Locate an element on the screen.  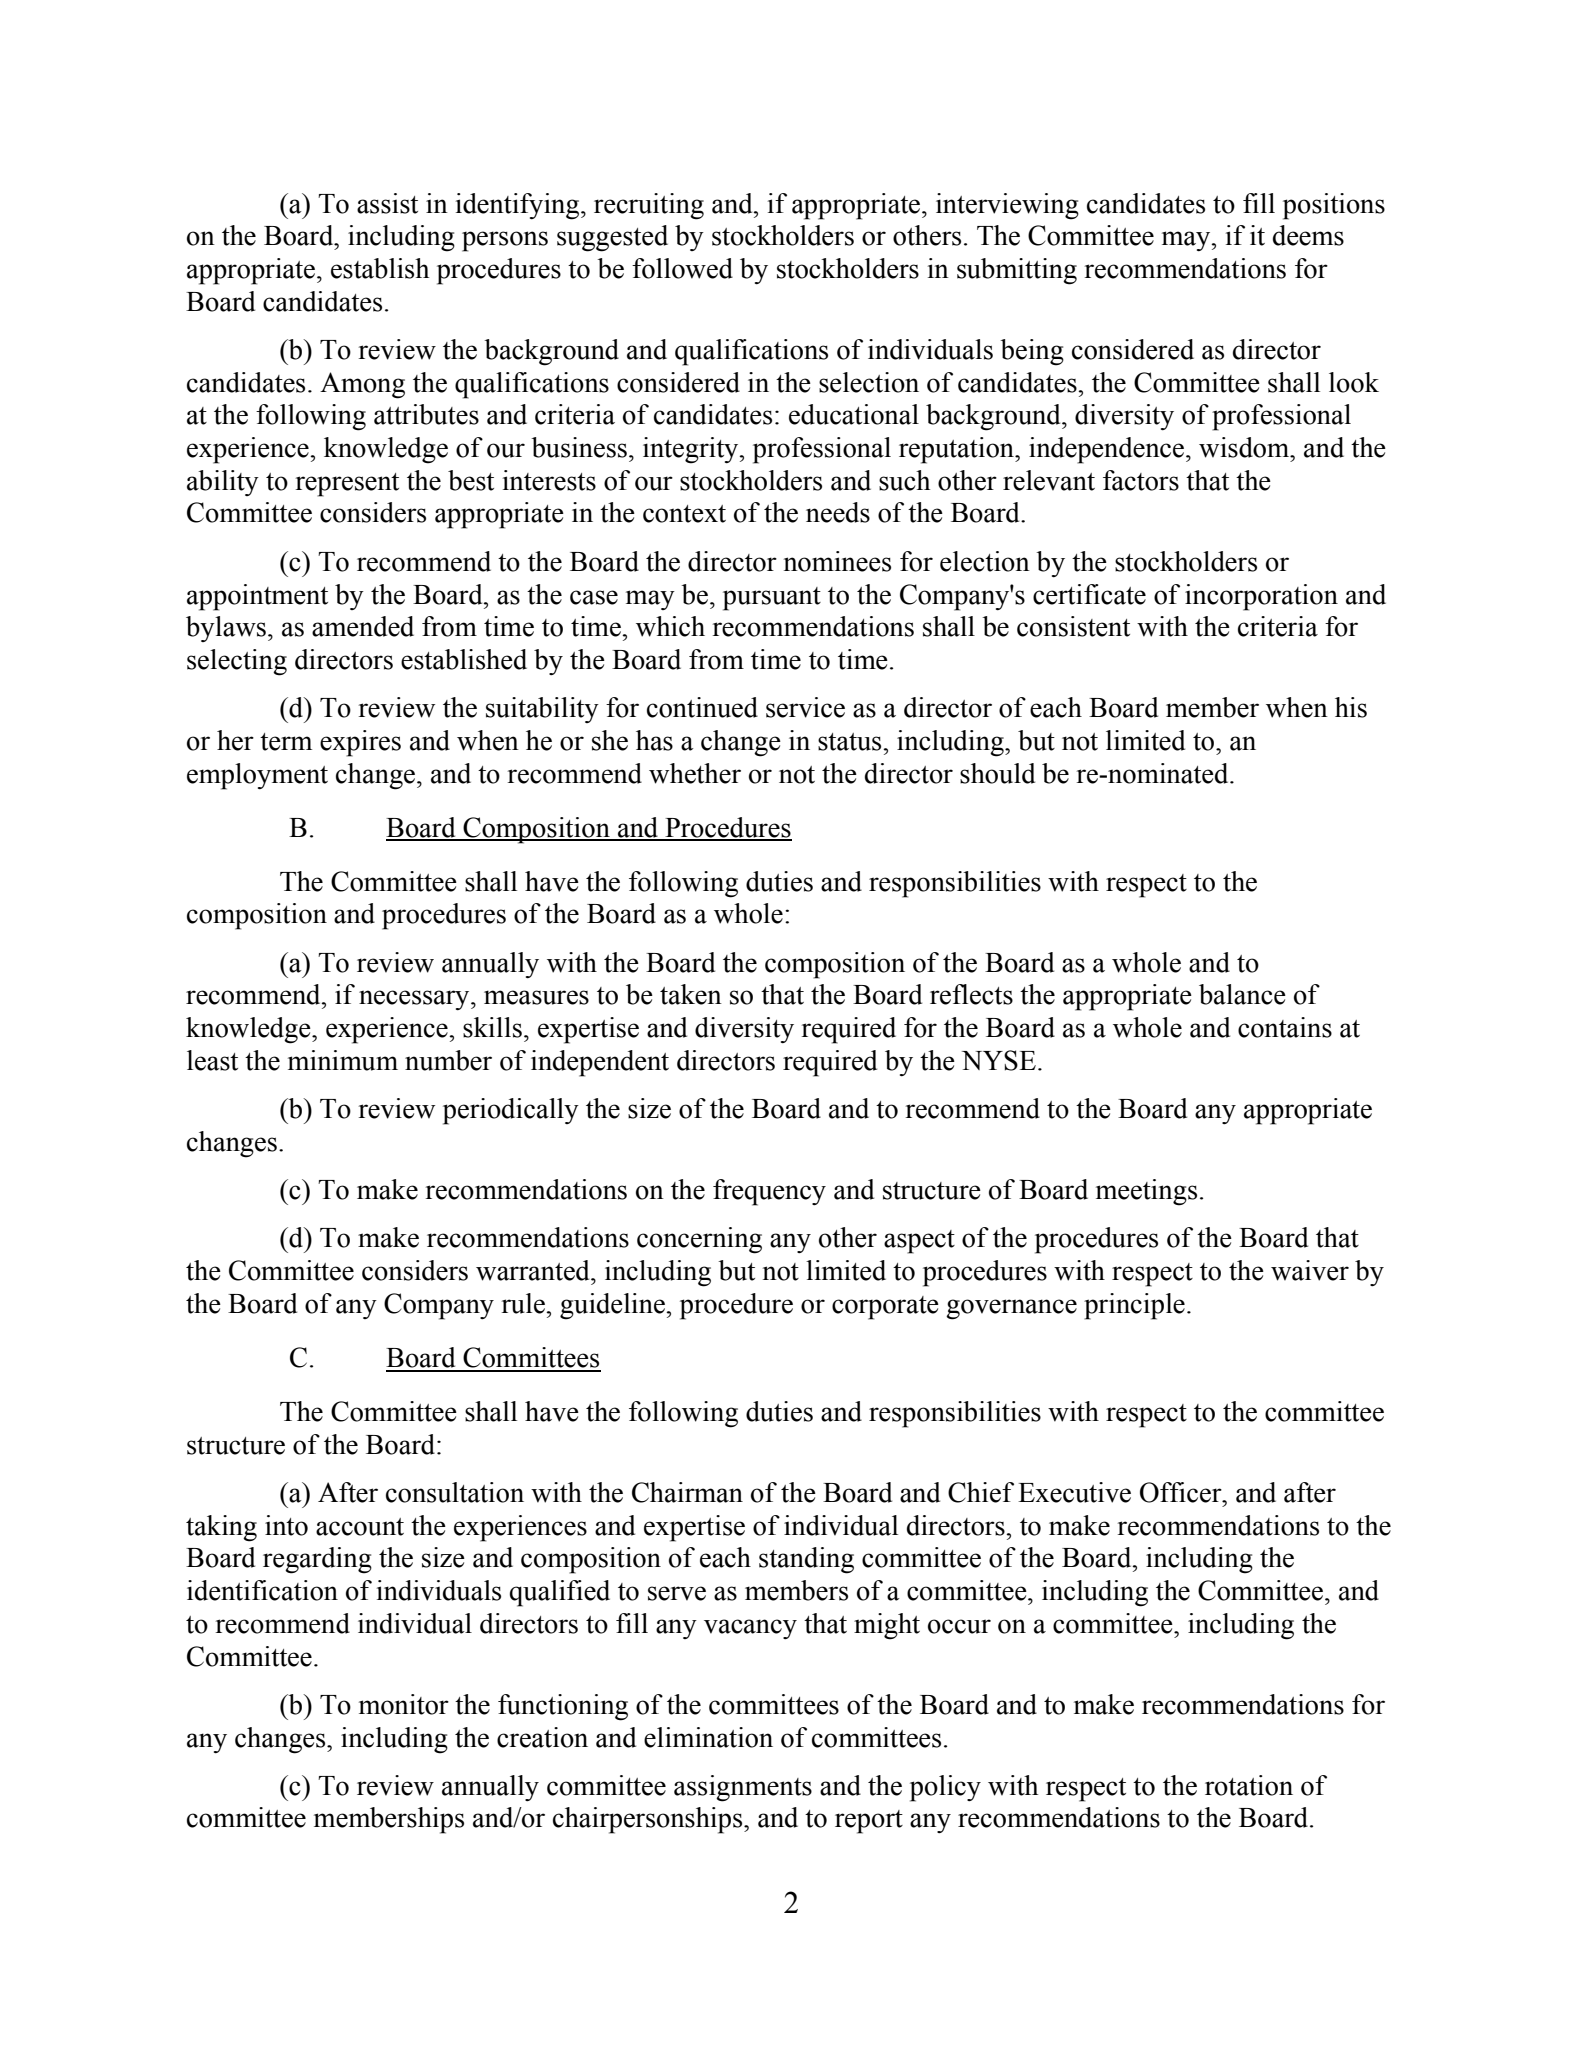
deems is located at coordinates (1308, 235).
